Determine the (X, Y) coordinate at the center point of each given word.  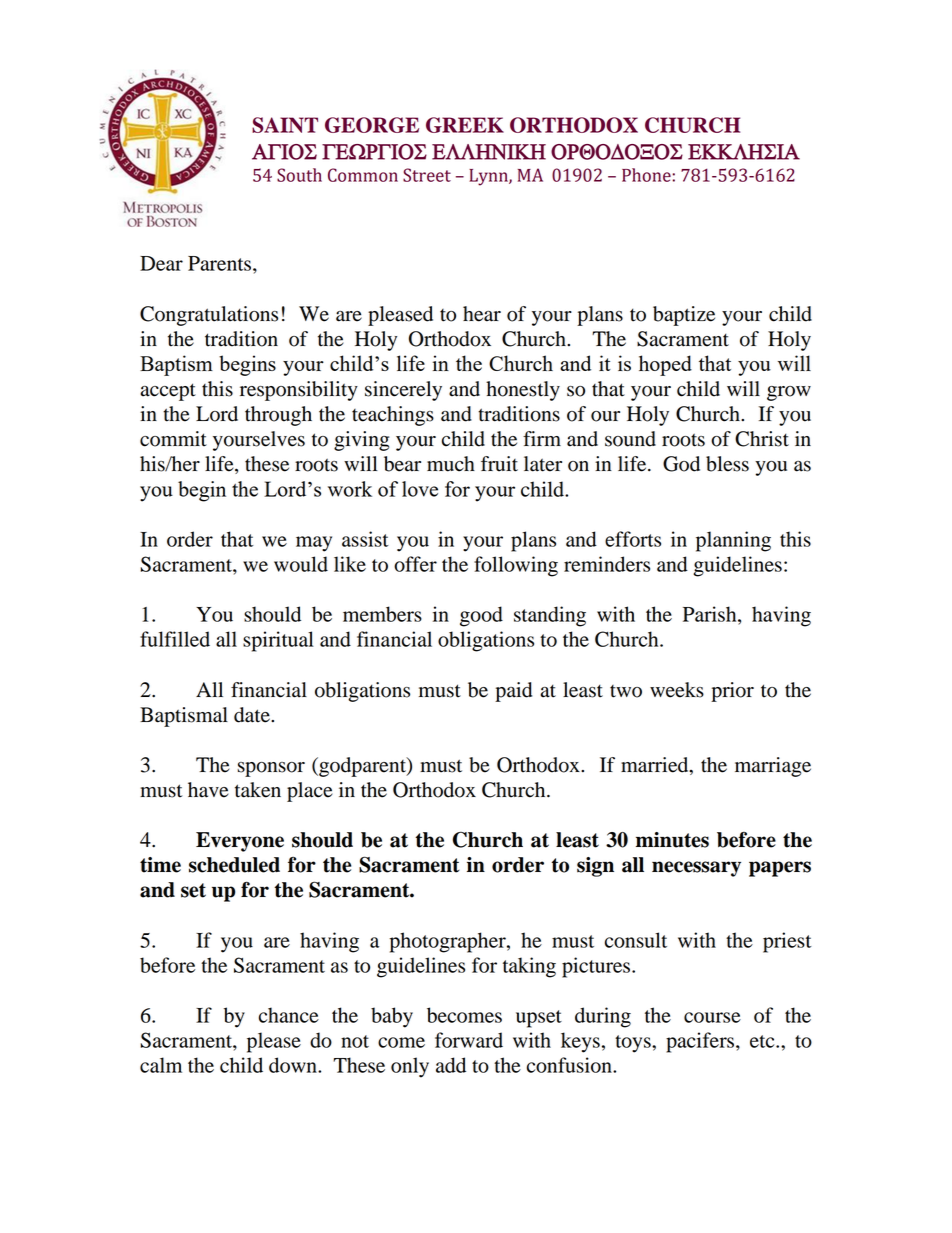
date (253, 715)
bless (727, 464)
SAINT (285, 125)
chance (289, 1015)
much (451, 464)
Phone (646, 175)
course (712, 1017)
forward (469, 1040)
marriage (773, 767)
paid (513, 692)
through (278, 416)
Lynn (489, 177)
